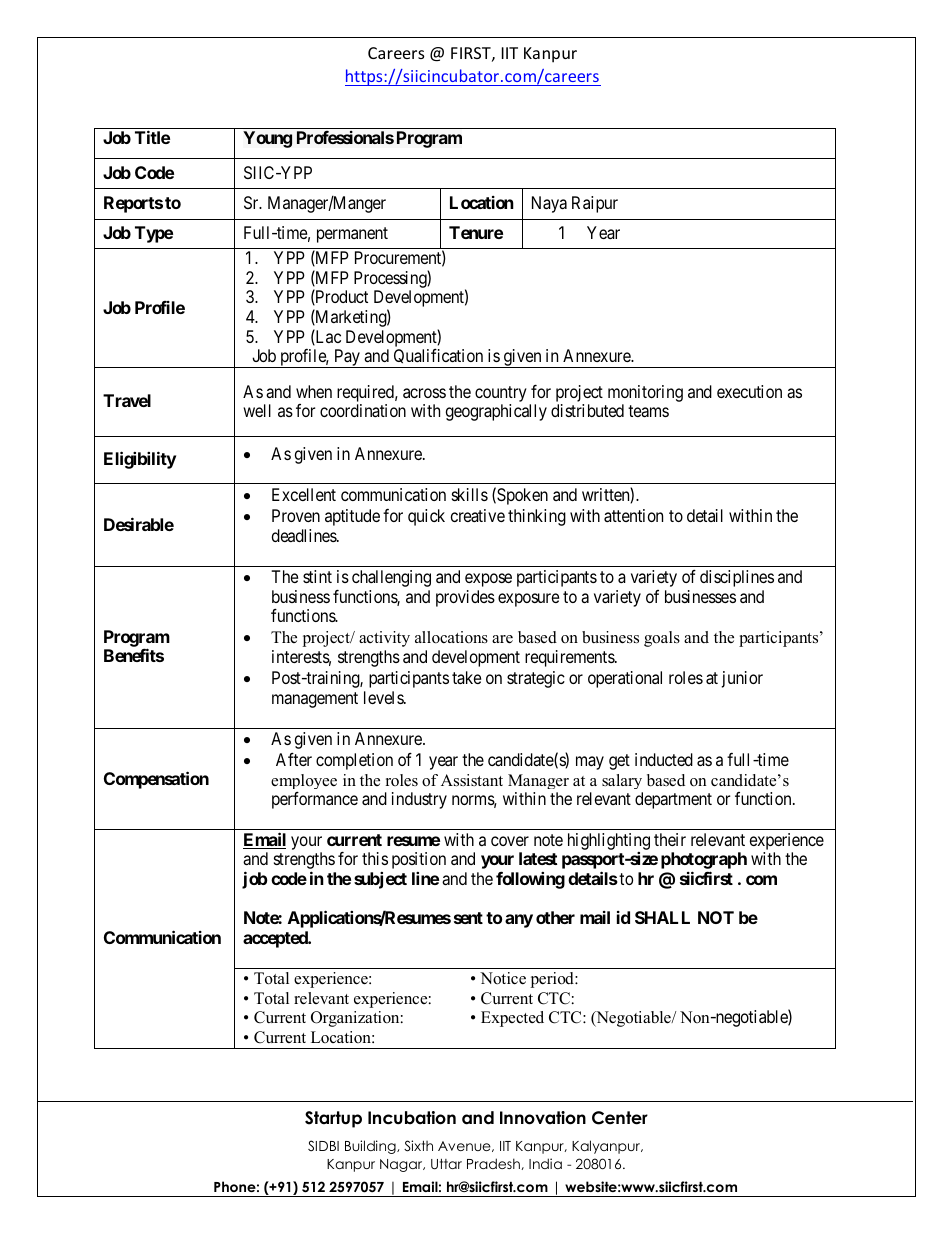 This page has width=952, height=1233. Describe the element at coordinates (466, 677) in the page. I see `take` at that location.
